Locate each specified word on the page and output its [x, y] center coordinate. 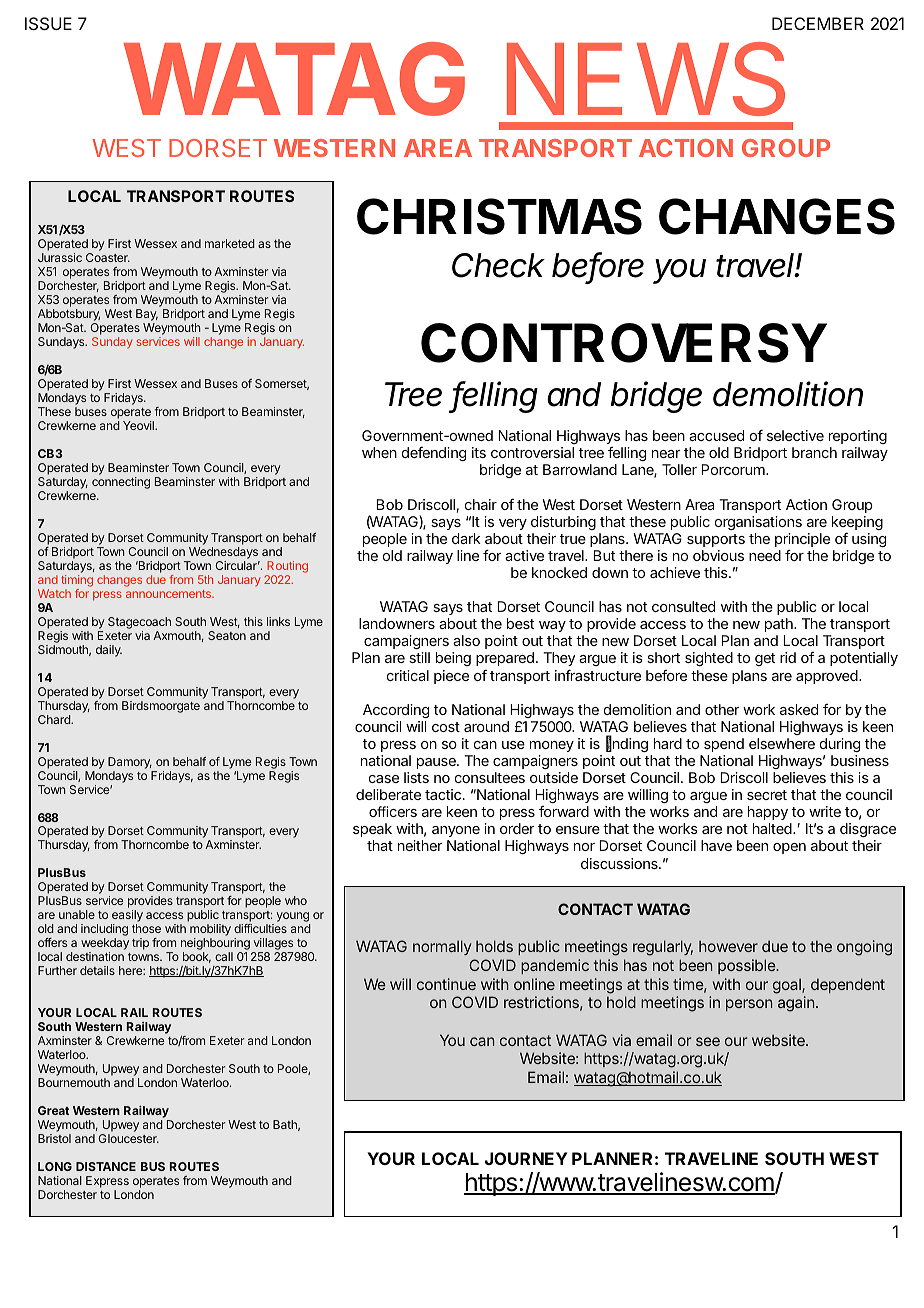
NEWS [646, 79]
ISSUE [48, 23]
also [466, 640]
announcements [169, 594]
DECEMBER [818, 23]
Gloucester [128, 1138]
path [779, 627]
